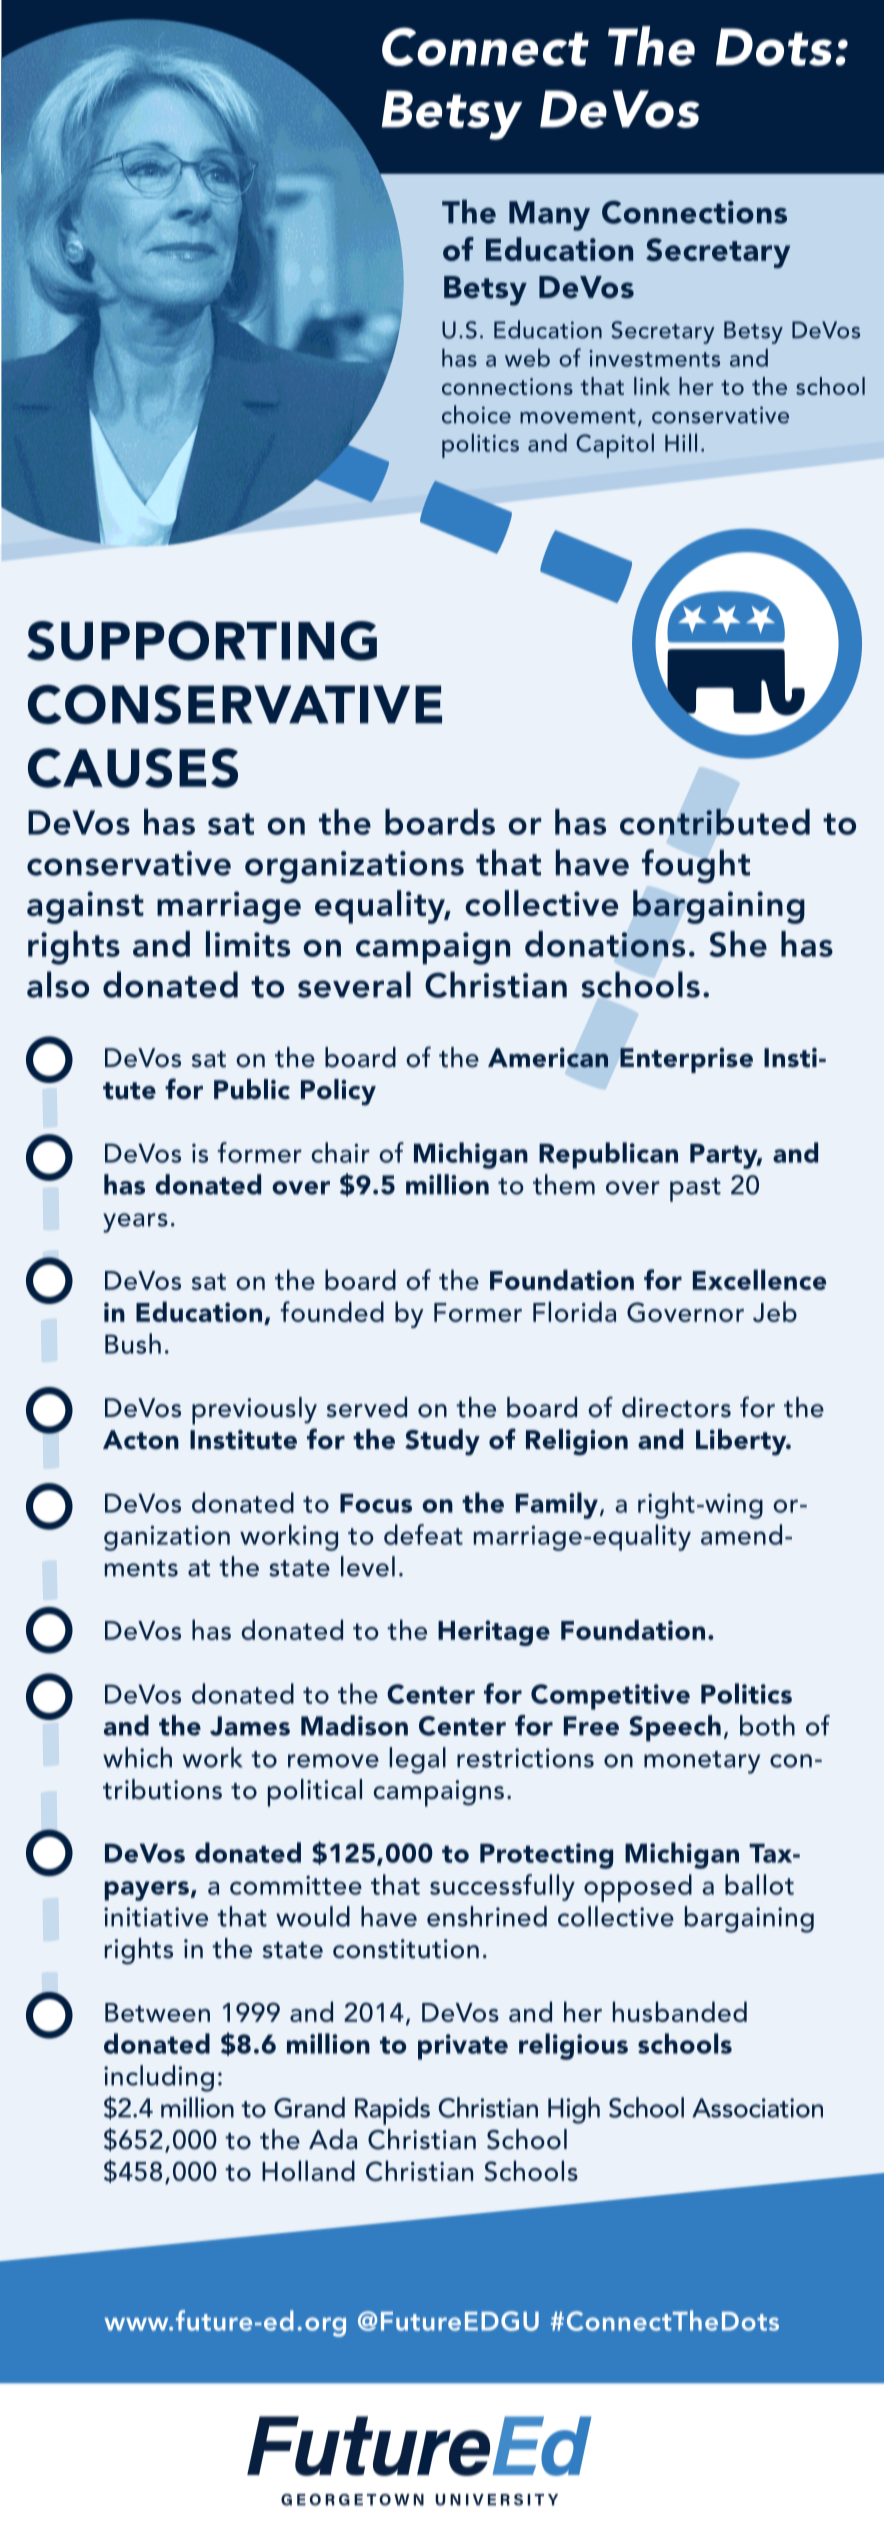 This screenshot has width=884, height=2531. What do you see at coordinates (676, 1407) in the screenshot?
I see `directors` at bounding box center [676, 1407].
